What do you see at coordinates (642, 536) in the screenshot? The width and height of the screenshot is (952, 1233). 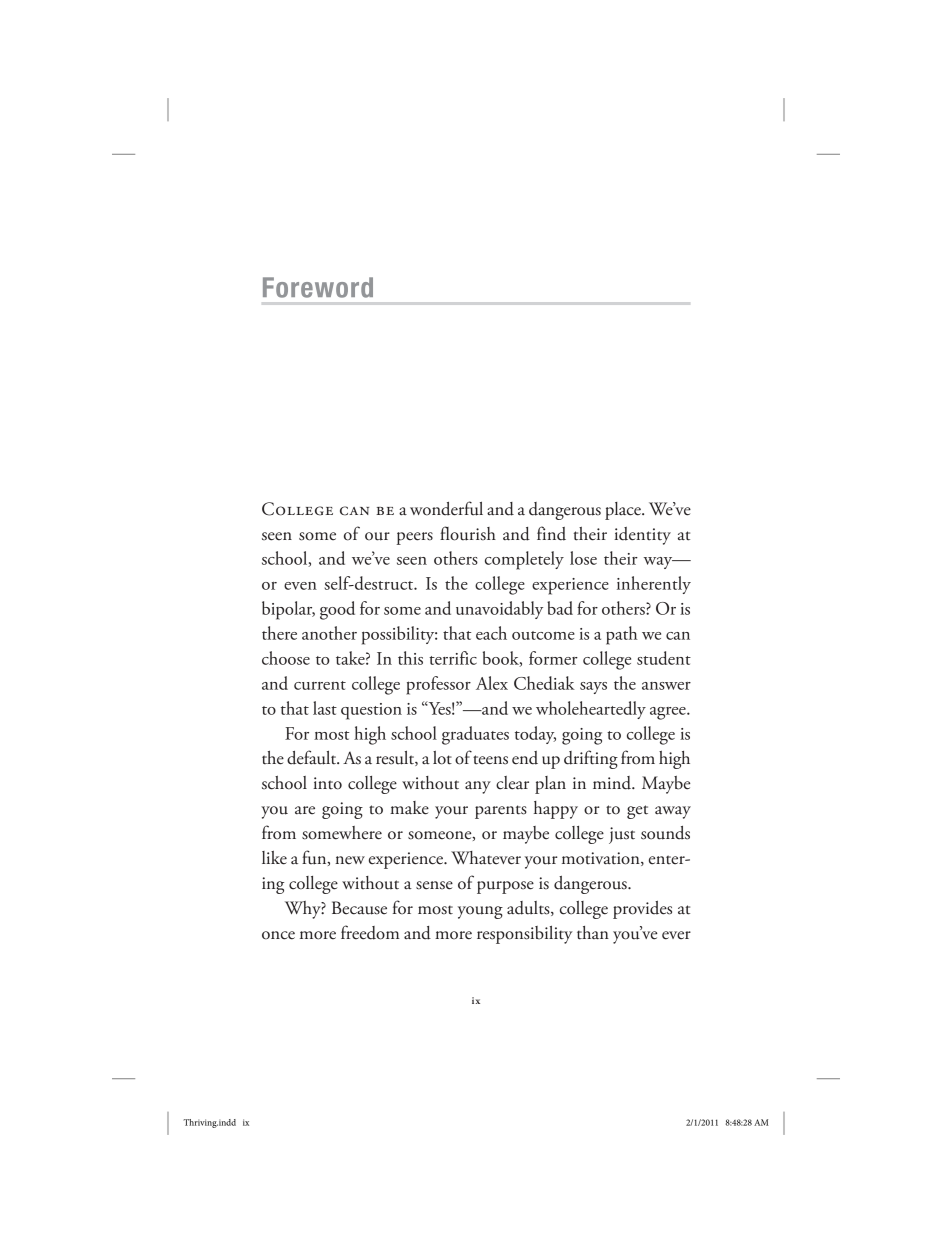 I see `identity` at bounding box center [642, 536].
